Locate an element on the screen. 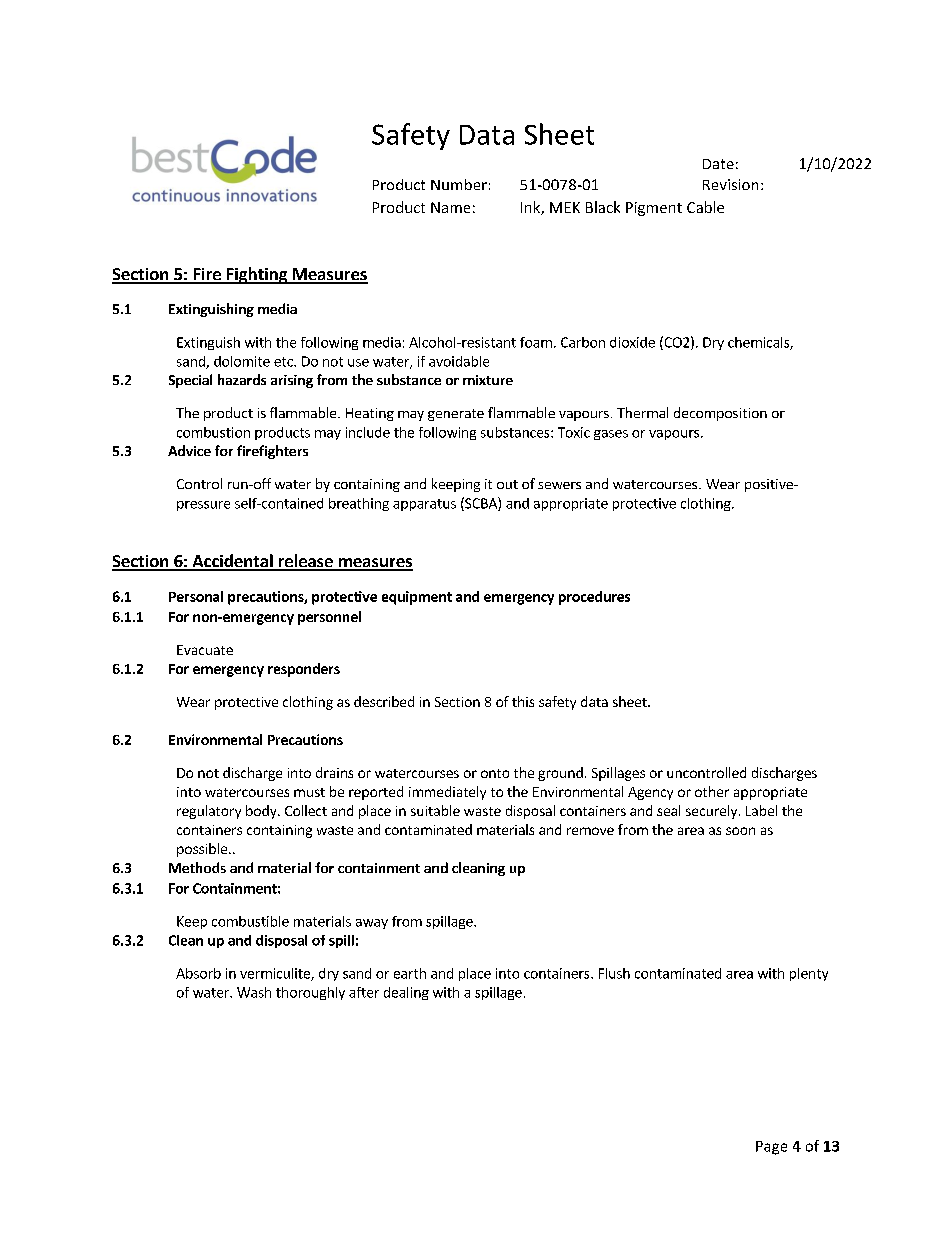 This screenshot has height=1233, width=952. remove is located at coordinates (590, 831).
